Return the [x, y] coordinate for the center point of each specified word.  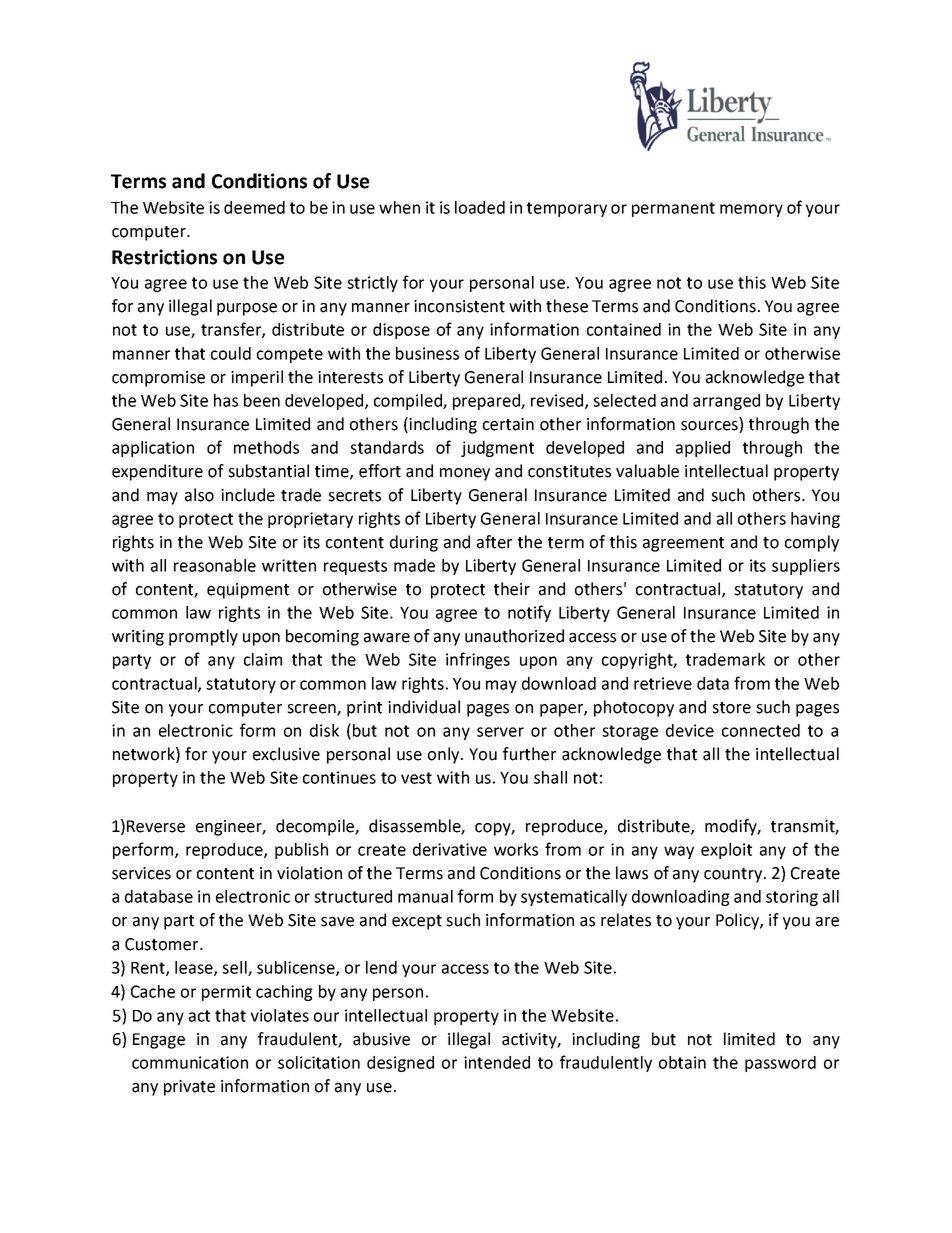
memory [751, 210]
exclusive [286, 754]
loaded [480, 207]
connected [761, 730]
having [815, 520]
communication [190, 1062]
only [445, 755]
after [494, 542]
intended [497, 1062]
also [199, 495]
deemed [254, 207]
